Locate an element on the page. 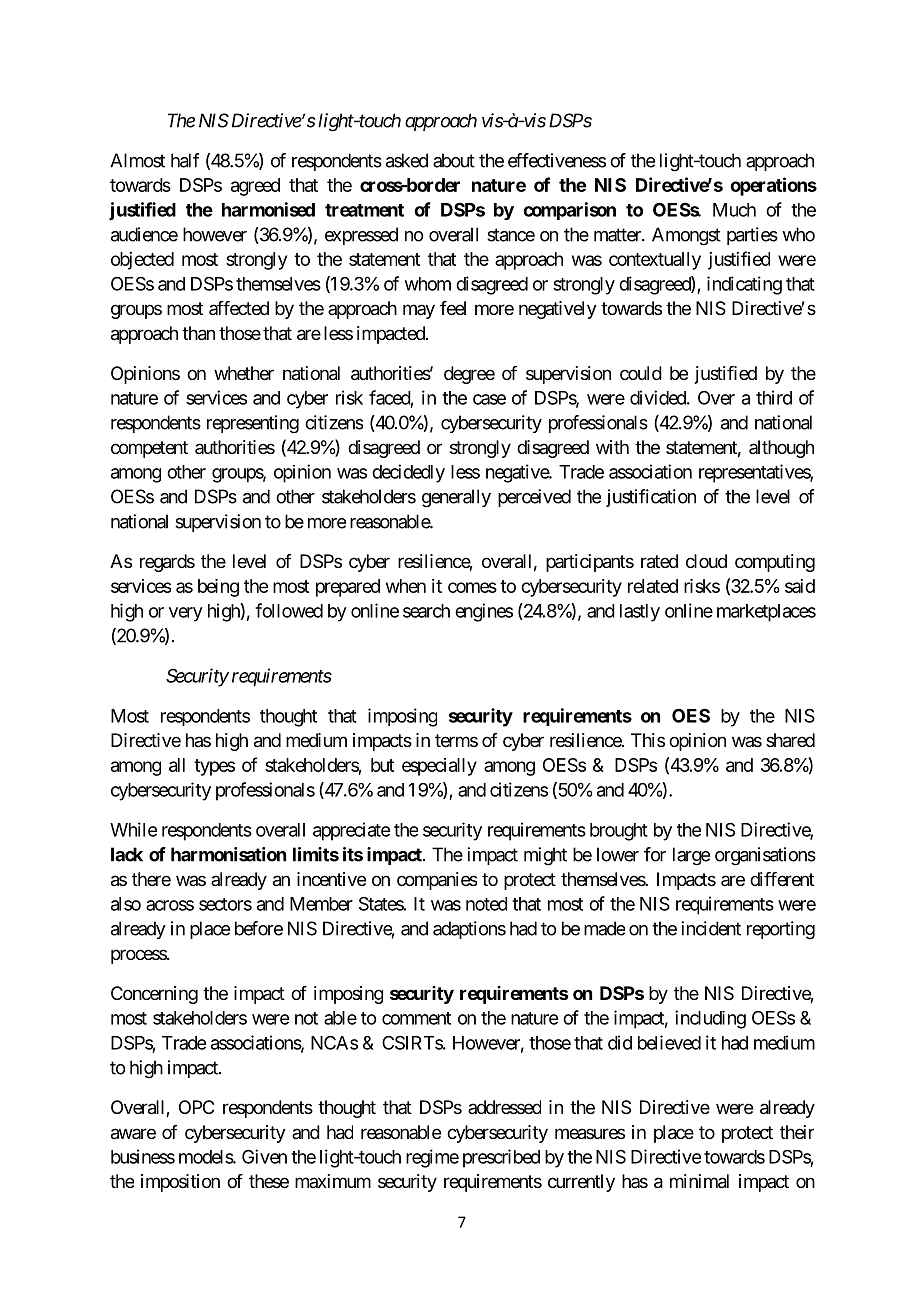 This document has width=924, height=1308. being is located at coordinates (218, 588).
